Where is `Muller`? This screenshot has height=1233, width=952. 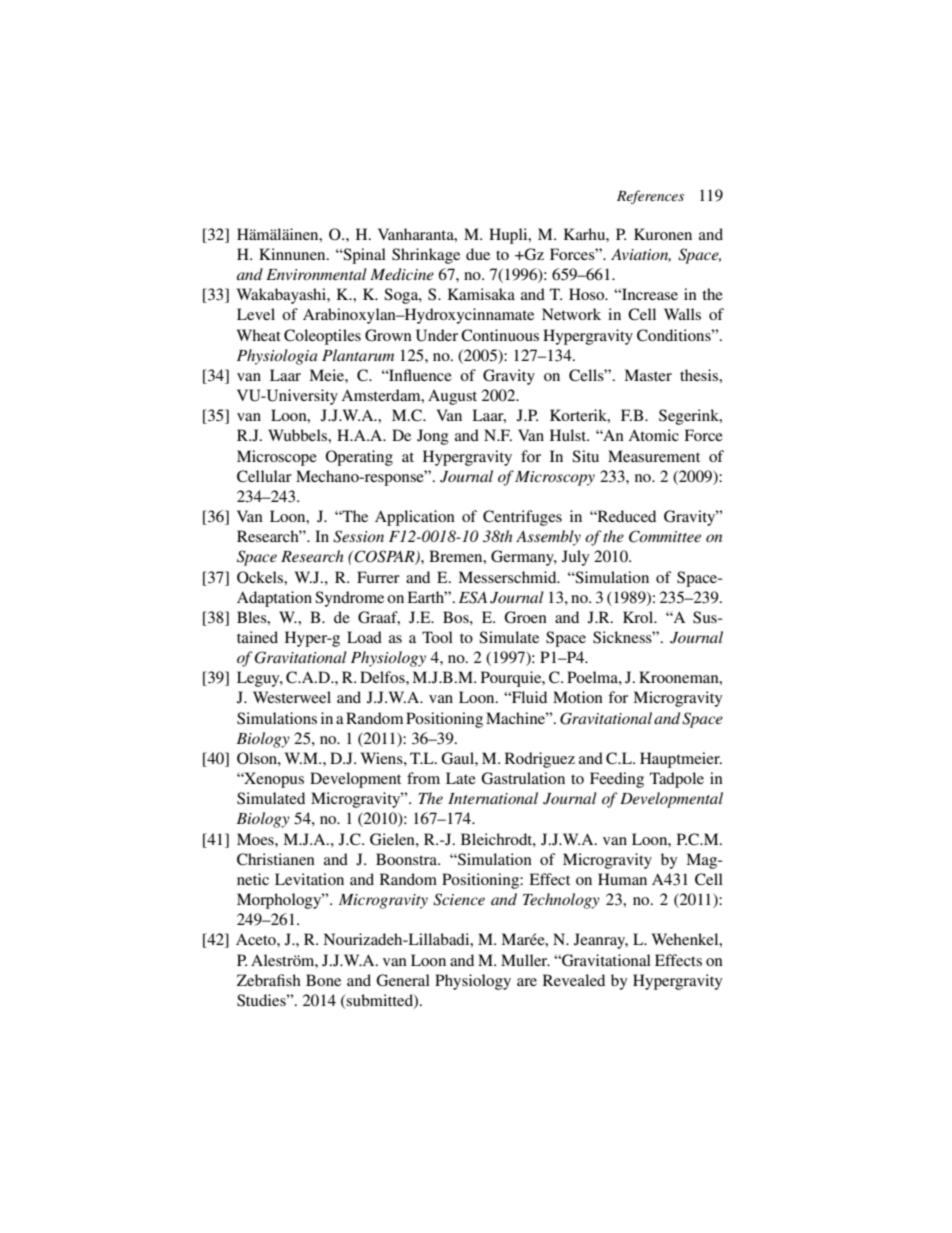
Muller is located at coordinates (525, 960).
